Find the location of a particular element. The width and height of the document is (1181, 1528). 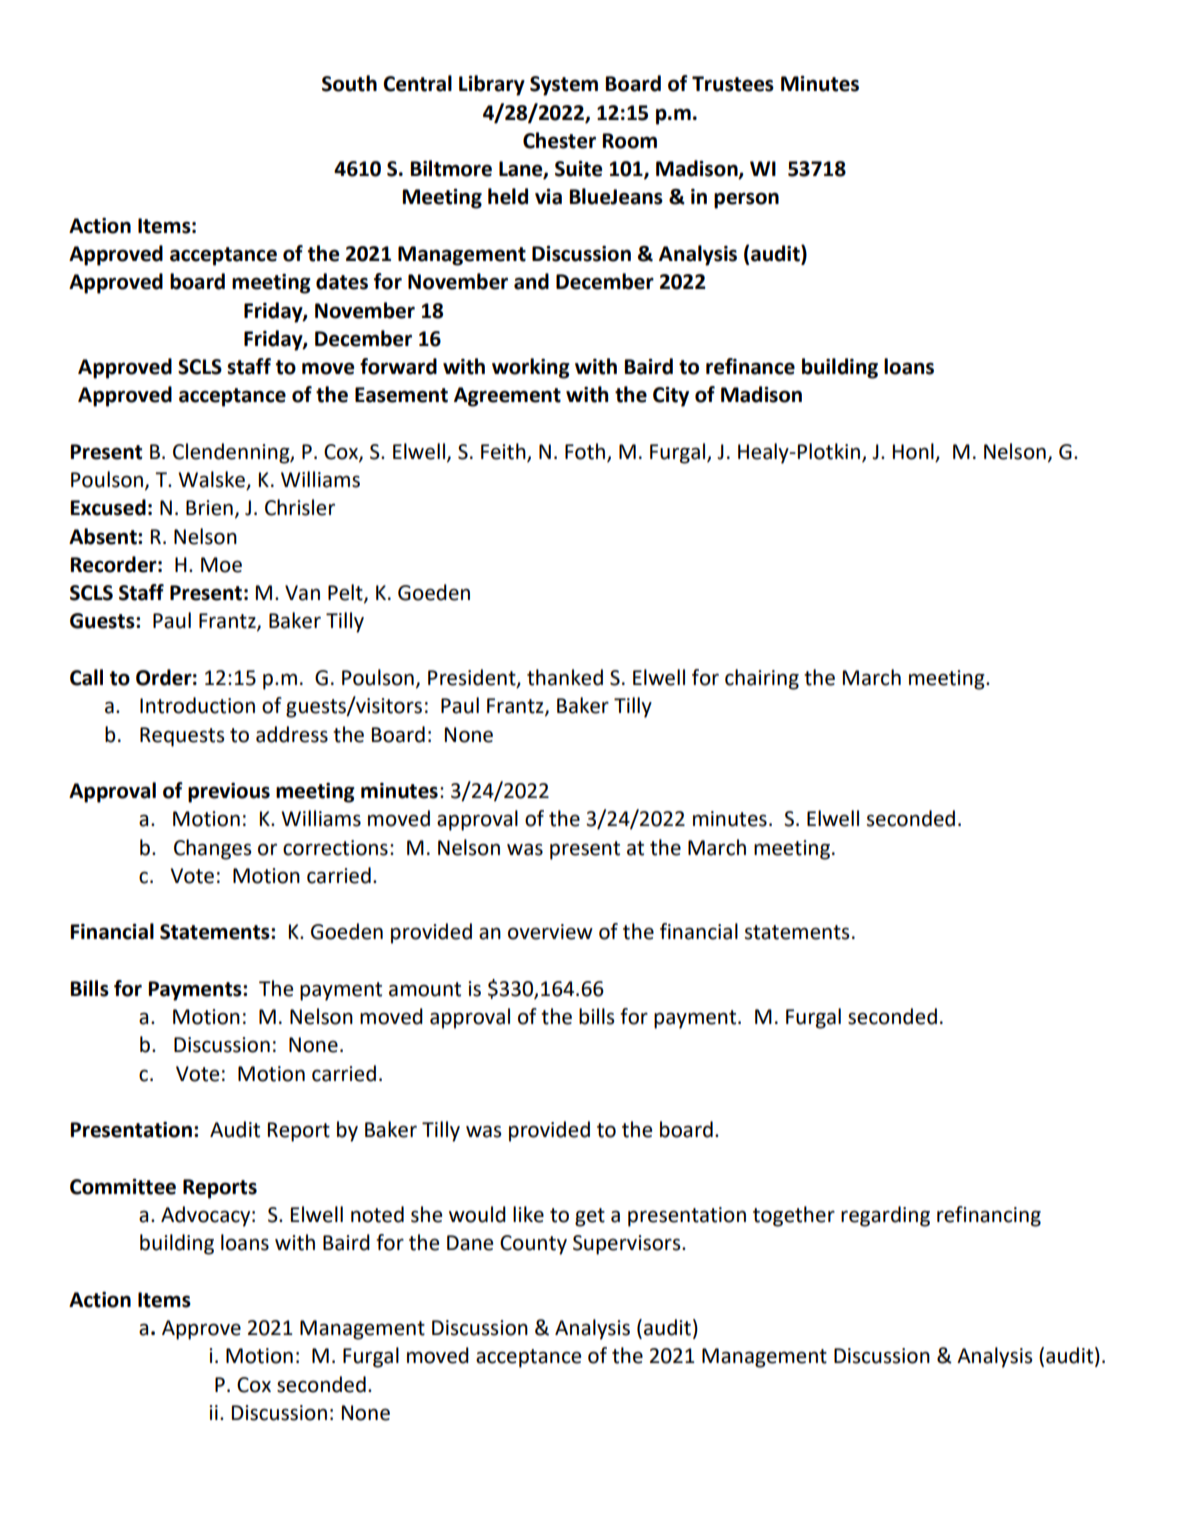

Brien is located at coordinates (209, 508).
